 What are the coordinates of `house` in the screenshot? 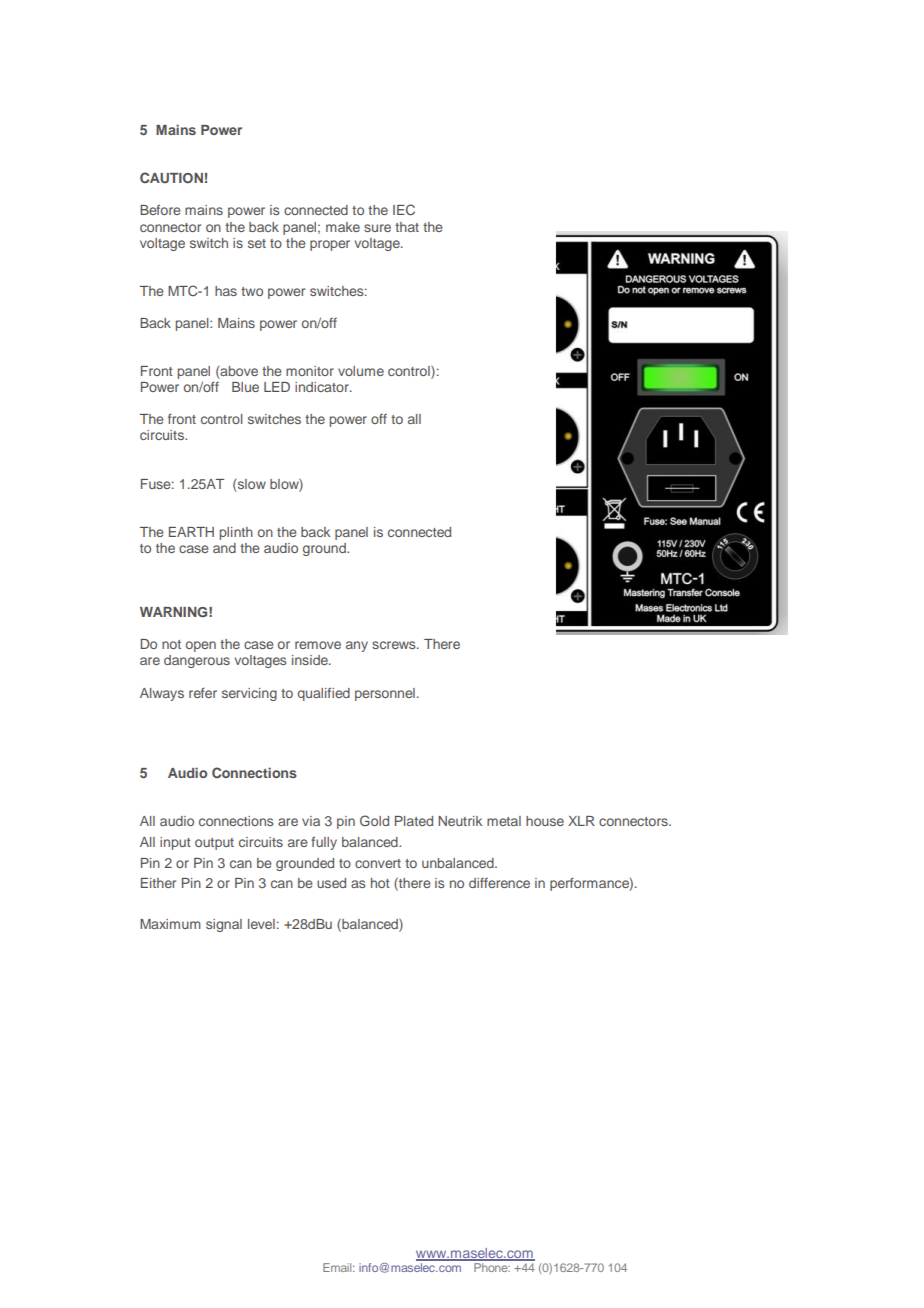 It's located at (545, 821).
